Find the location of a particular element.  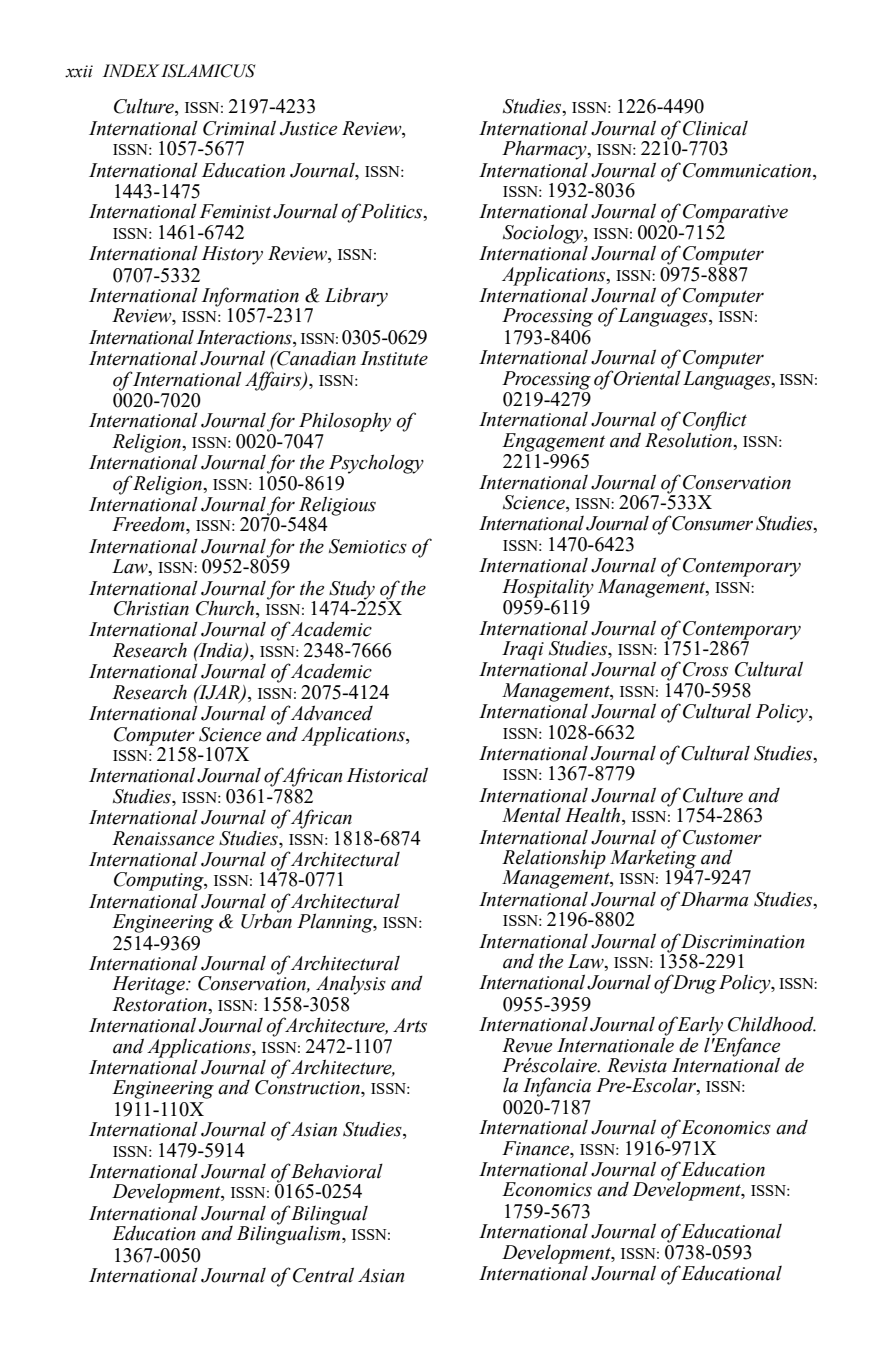

Drug is located at coordinates (693, 984).
